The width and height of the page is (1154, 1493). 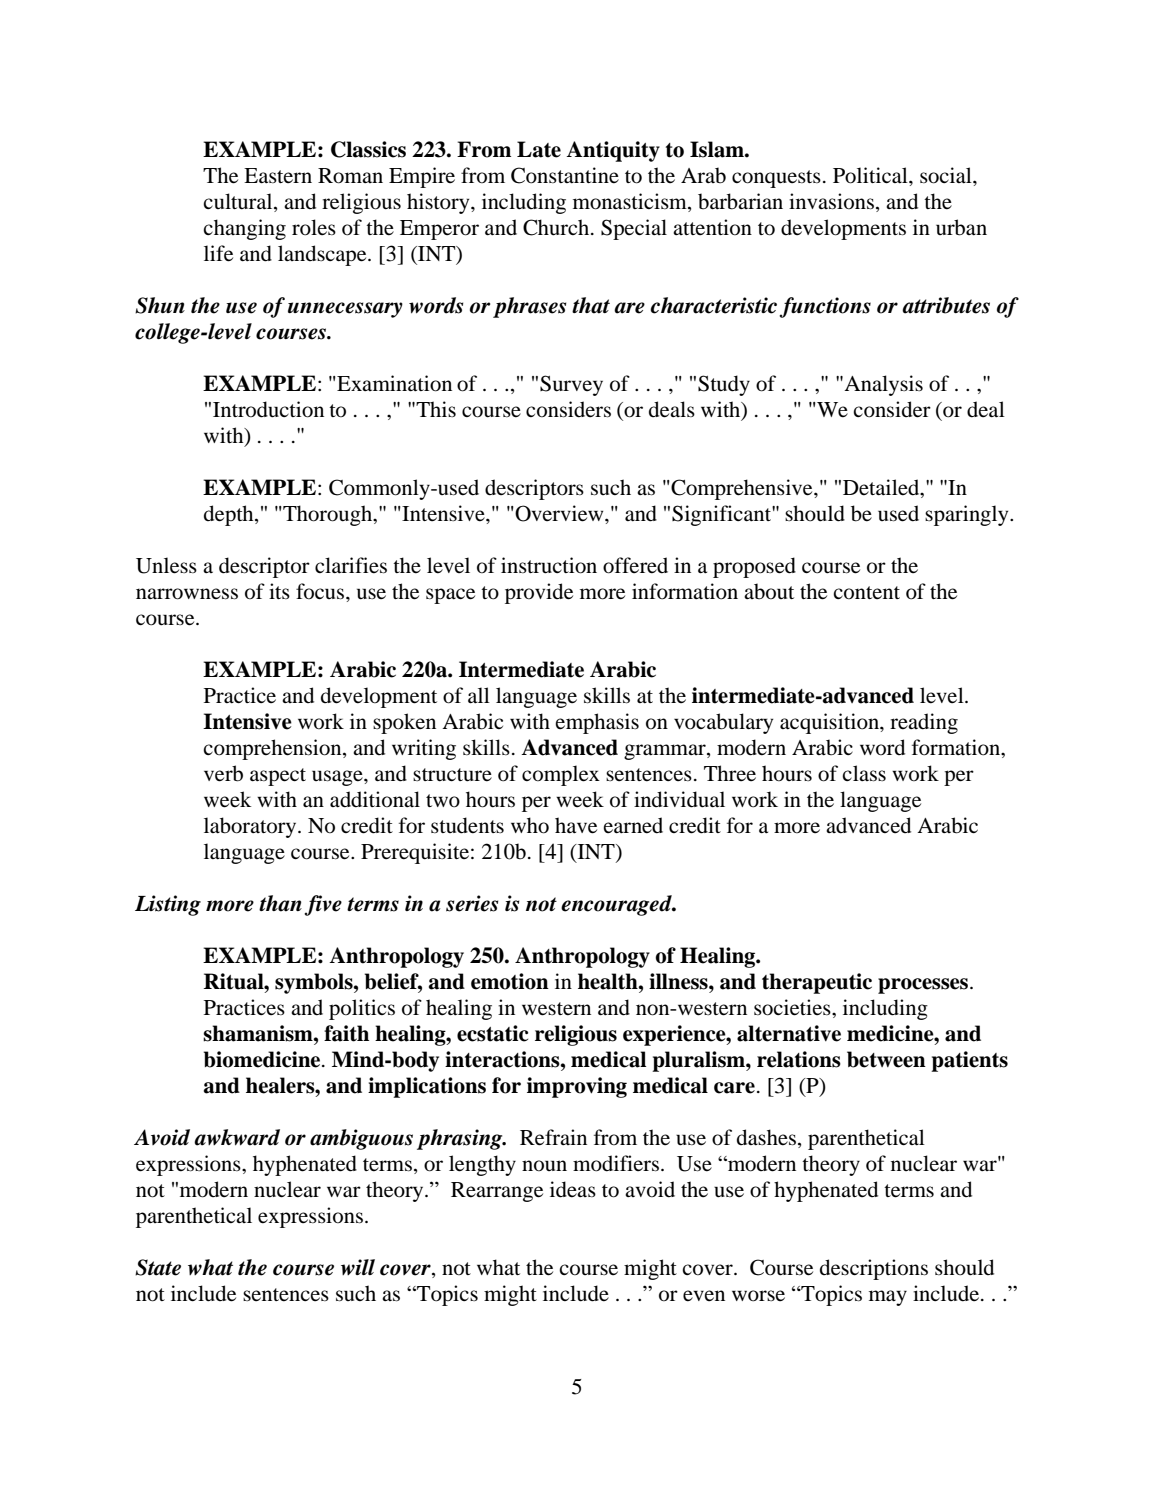 I want to click on Constantine, so click(x=565, y=175).
